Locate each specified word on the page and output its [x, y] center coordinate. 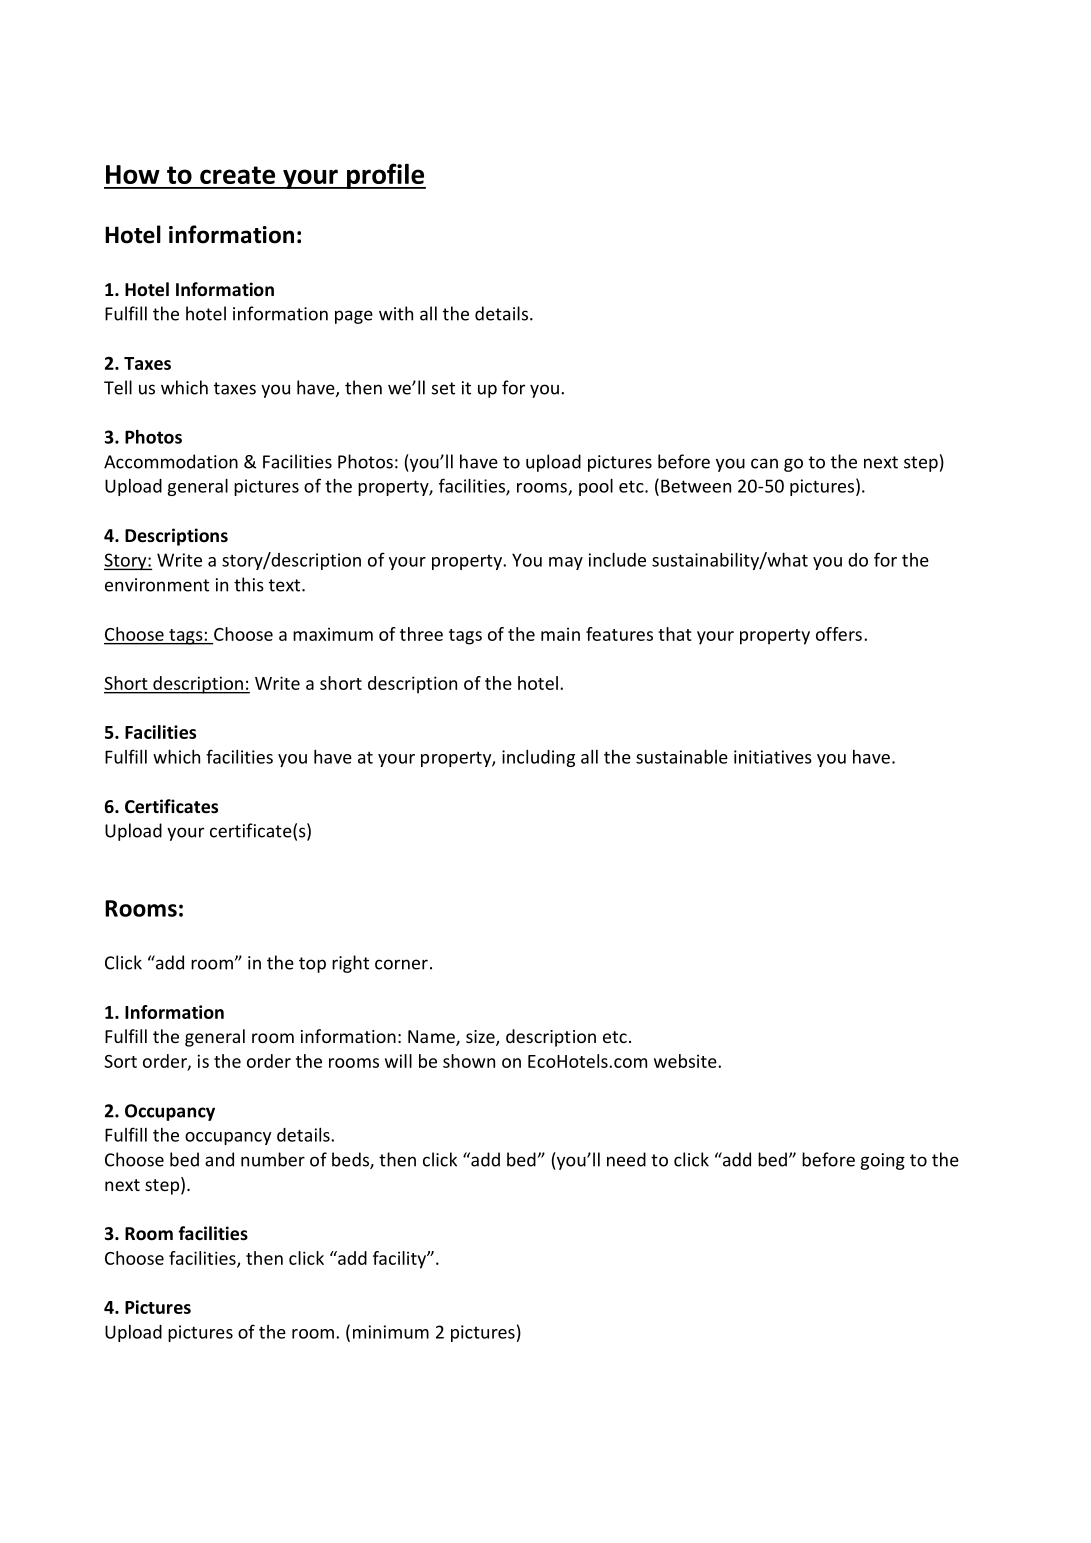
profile [385, 176]
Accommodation [171, 461]
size [481, 1038]
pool [596, 487]
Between [696, 486]
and [219, 1159]
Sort [120, 1061]
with [396, 313]
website [686, 1061]
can [764, 463]
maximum [333, 634]
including [538, 758]
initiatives [773, 757]
